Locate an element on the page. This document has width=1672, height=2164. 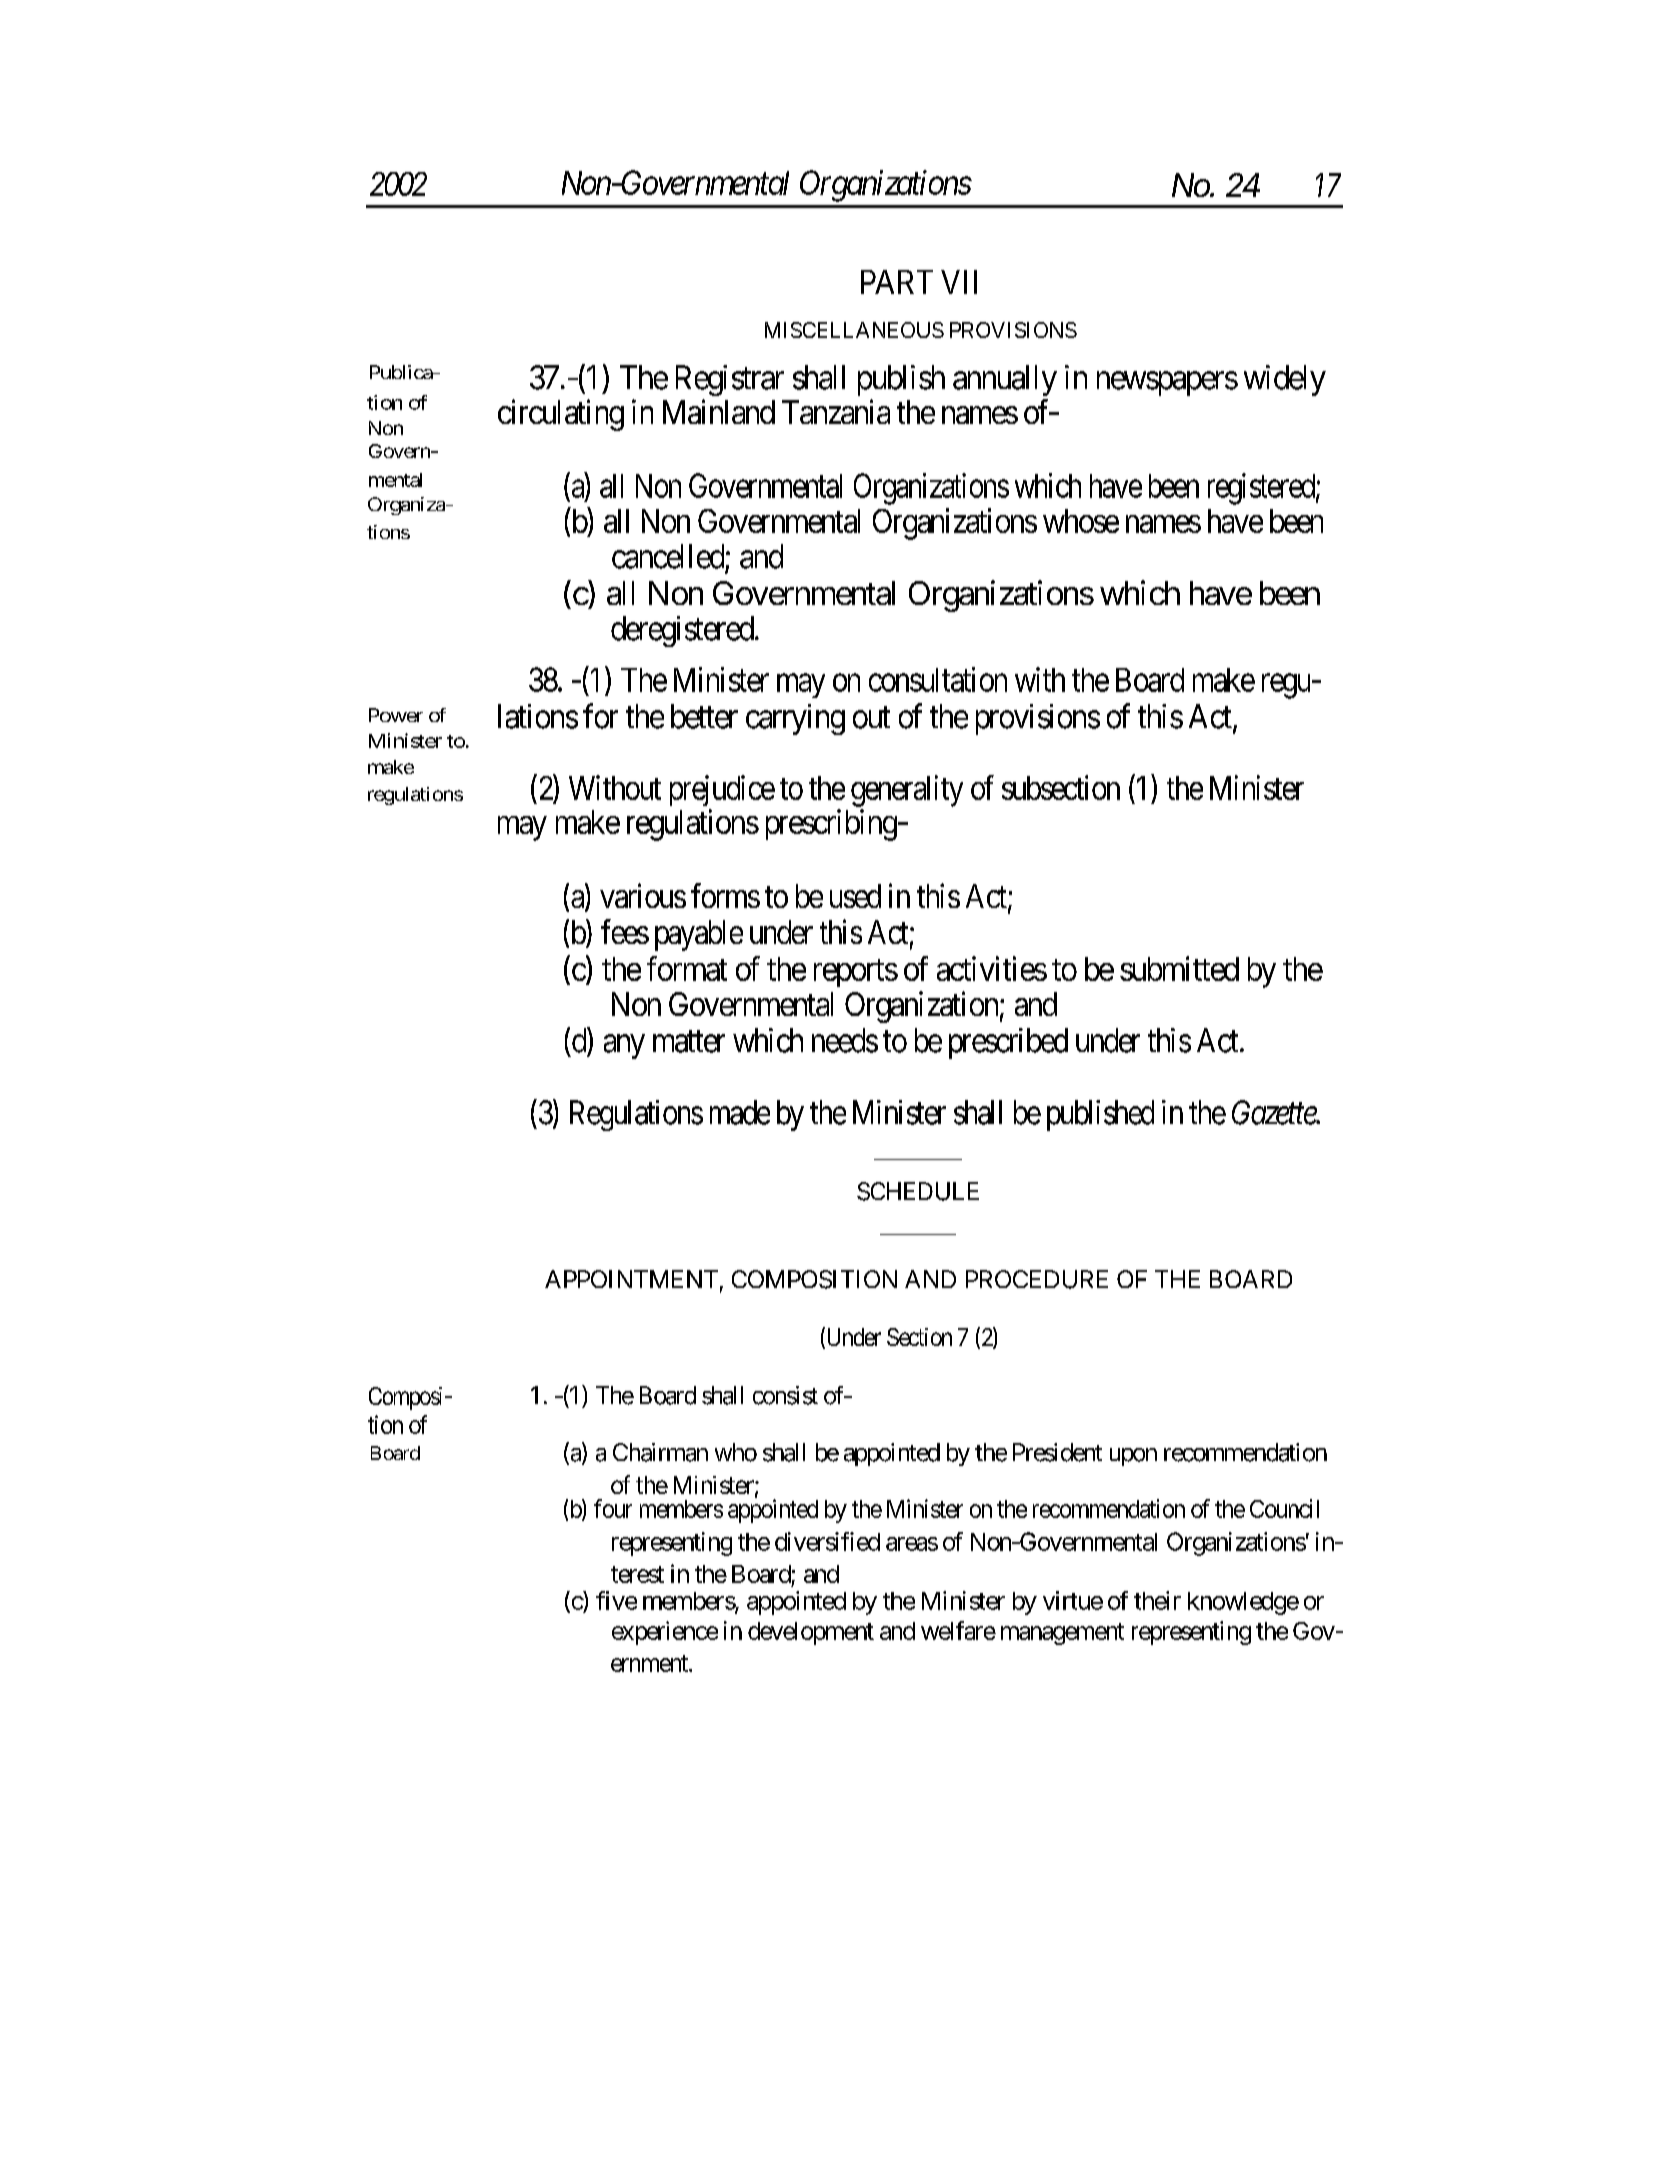
submitted is located at coordinates (1179, 968).
